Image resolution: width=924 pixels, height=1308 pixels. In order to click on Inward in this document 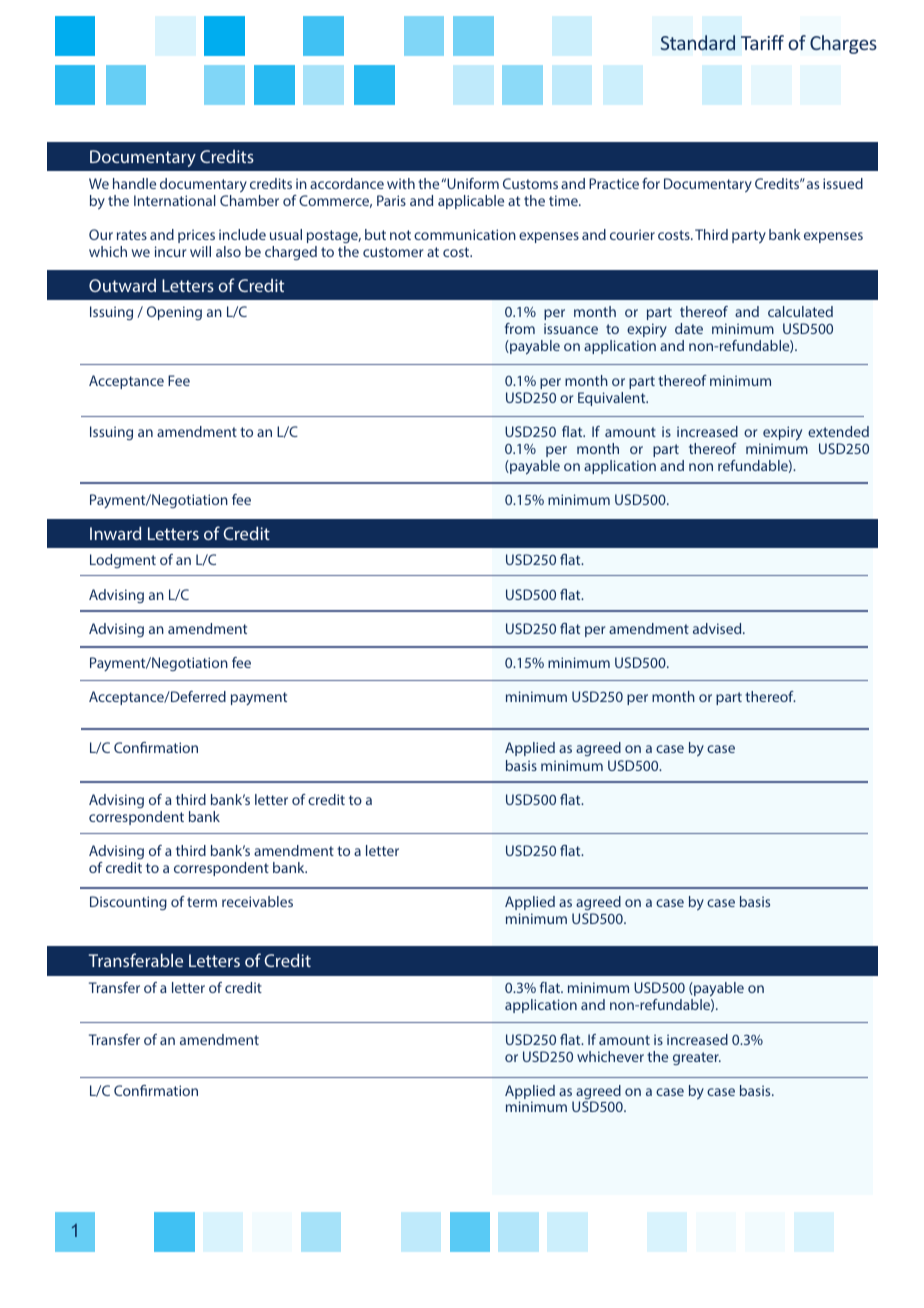, I will do `click(115, 533)`.
